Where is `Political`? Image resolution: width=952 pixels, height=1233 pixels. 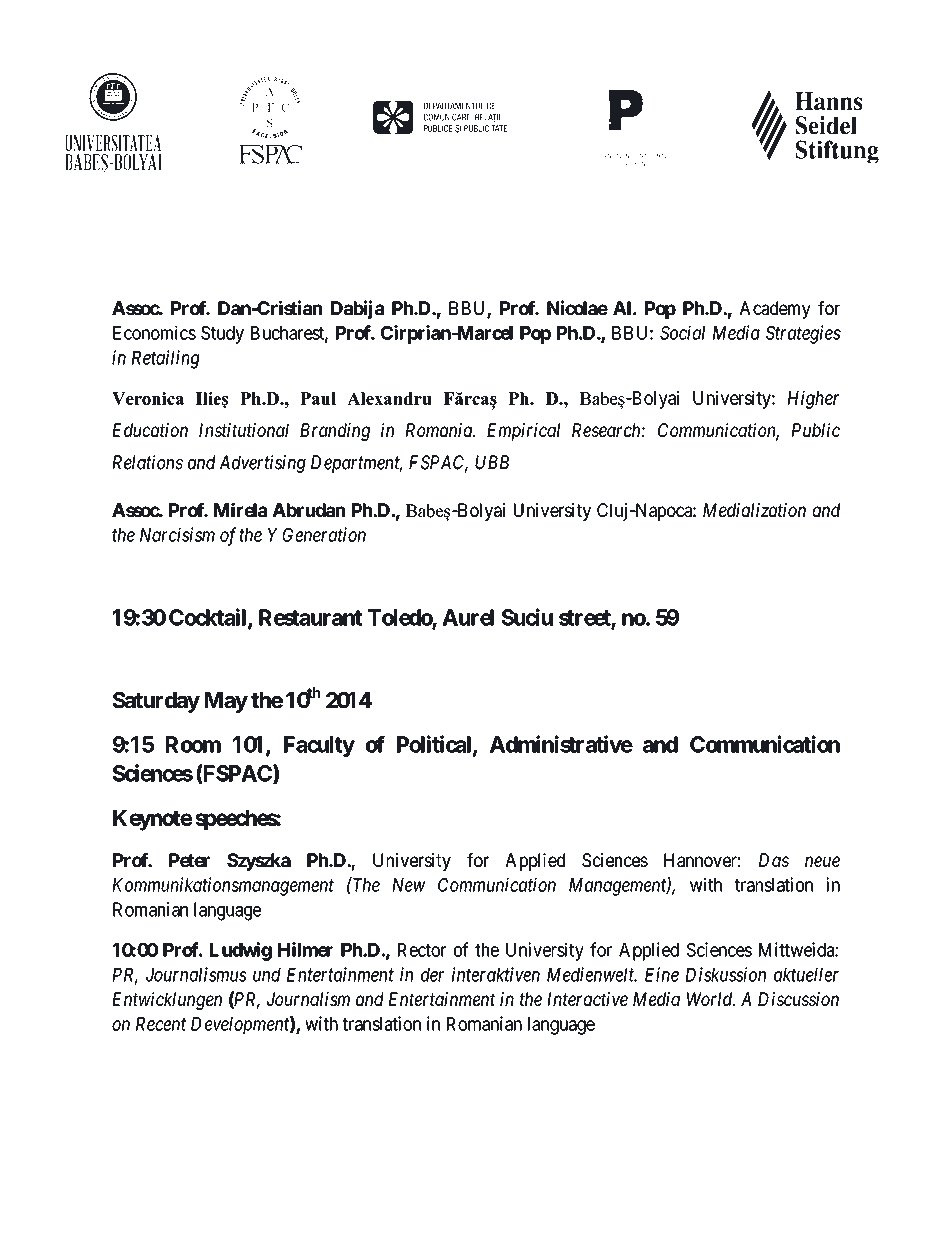 Political is located at coordinates (435, 745).
